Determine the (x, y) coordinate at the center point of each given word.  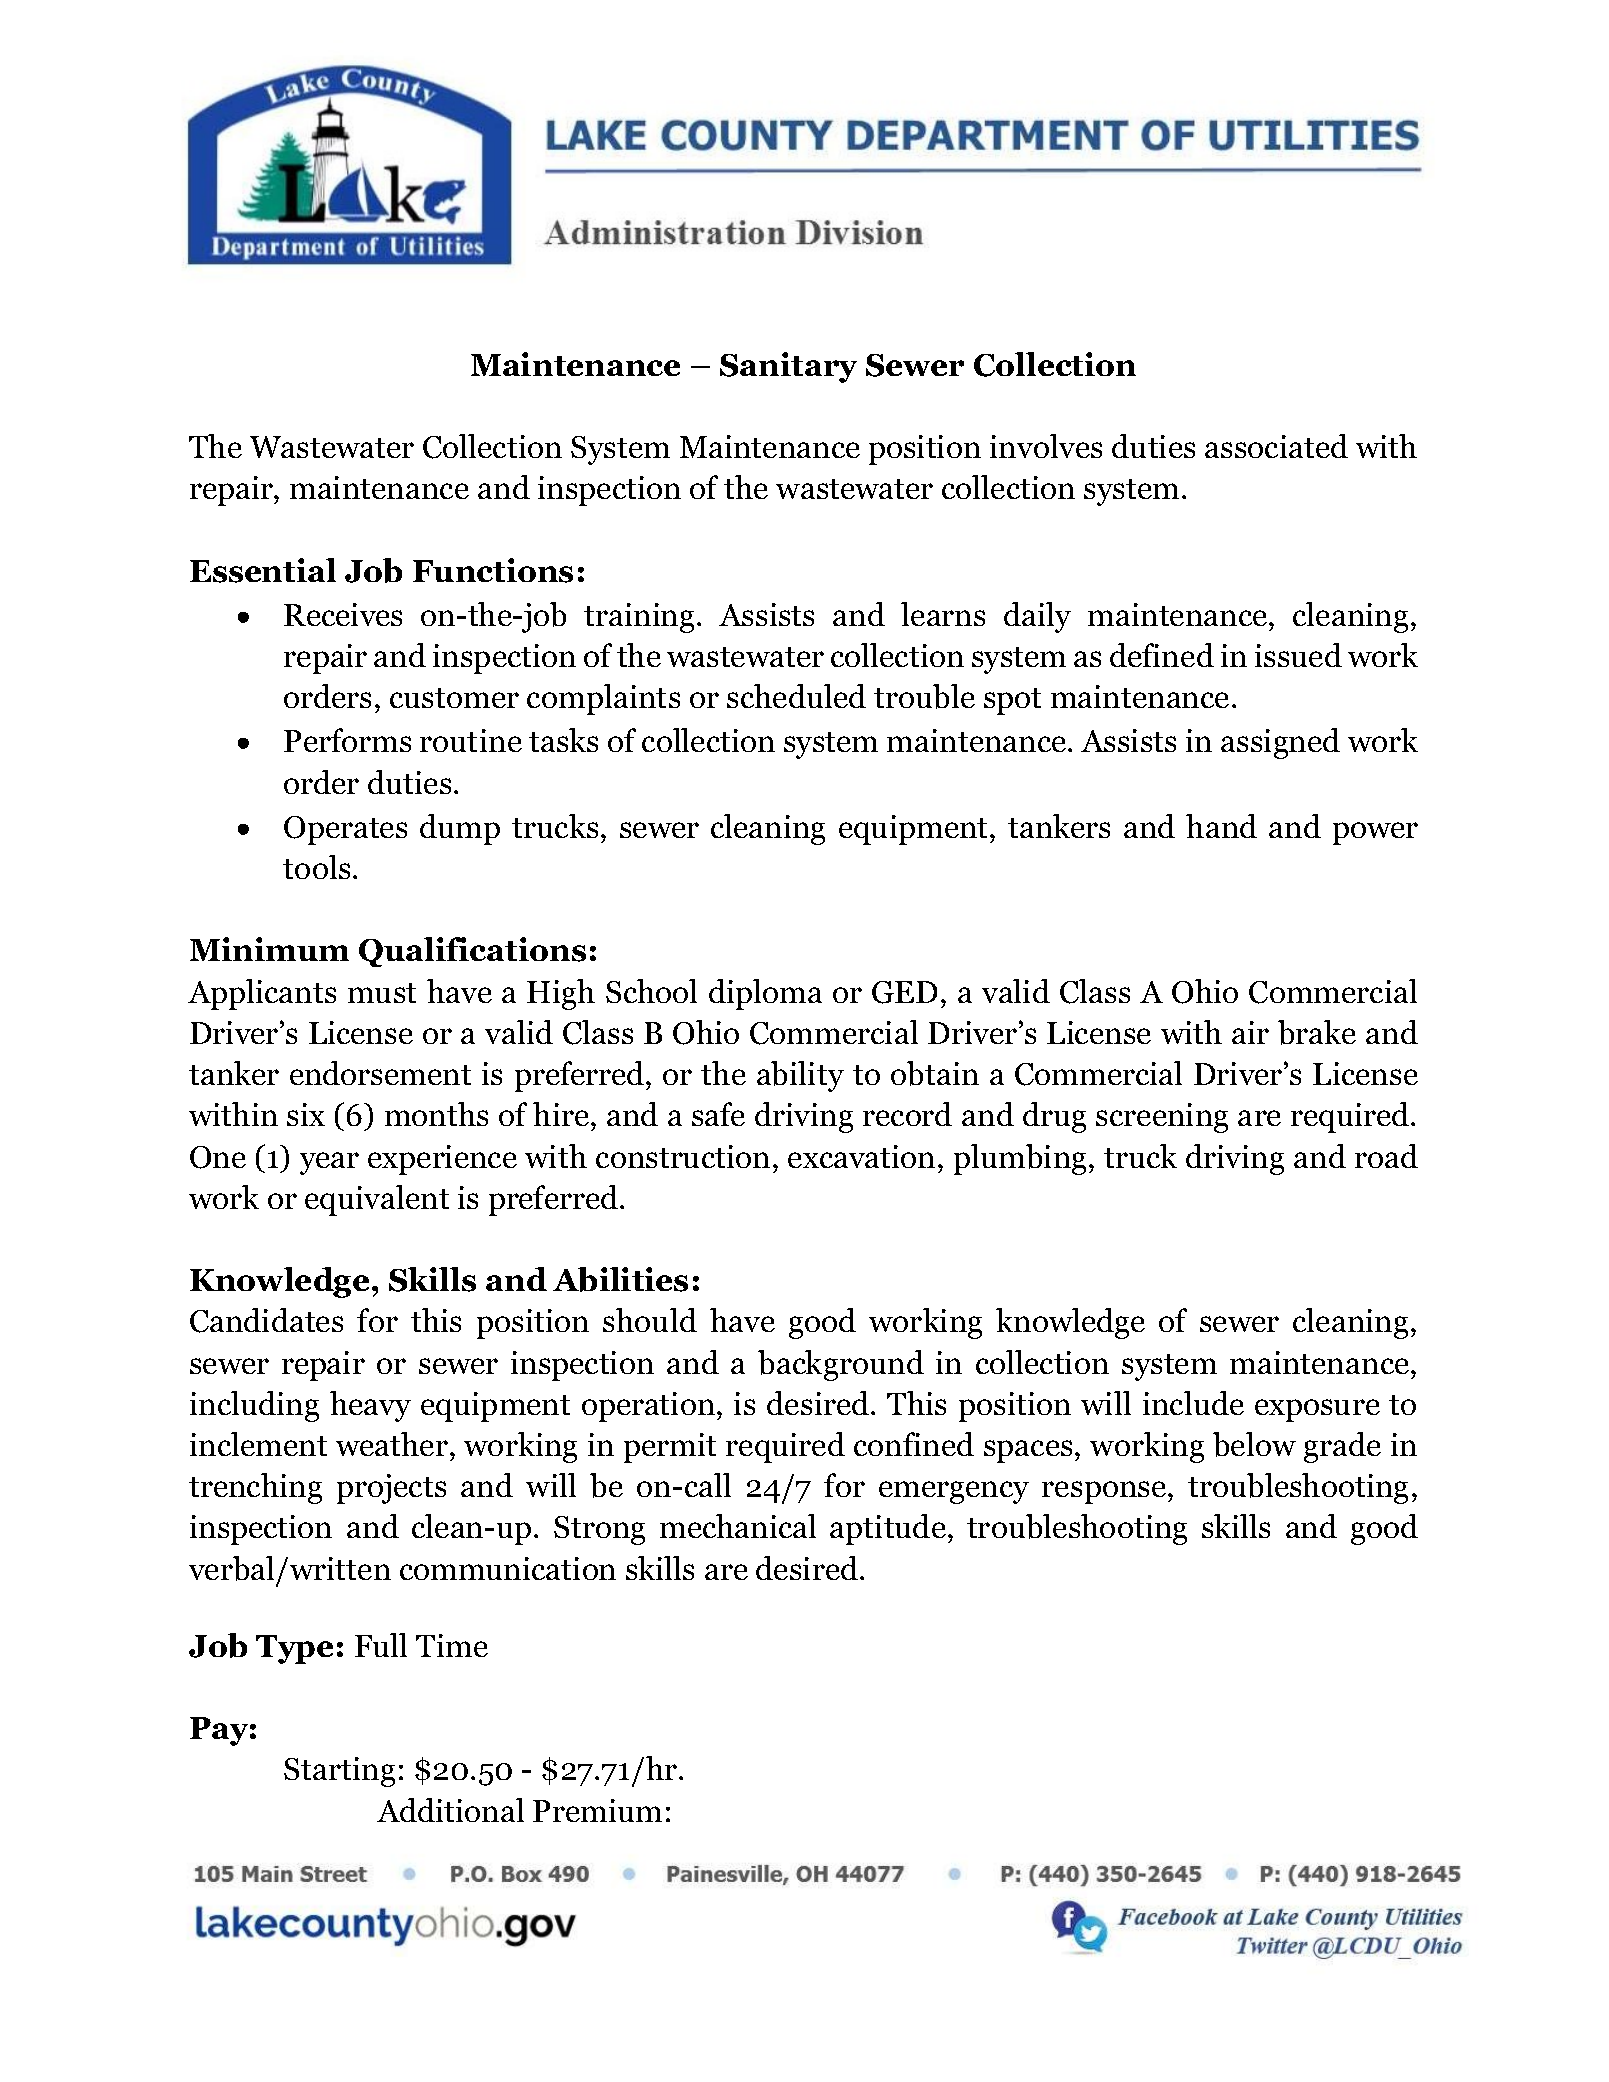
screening (1162, 1118)
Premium (597, 1810)
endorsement (380, 1073)
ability (800, 1076)
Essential (263, 570)
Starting (339, 1772)
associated (1276, 446)
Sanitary (788, 367)
